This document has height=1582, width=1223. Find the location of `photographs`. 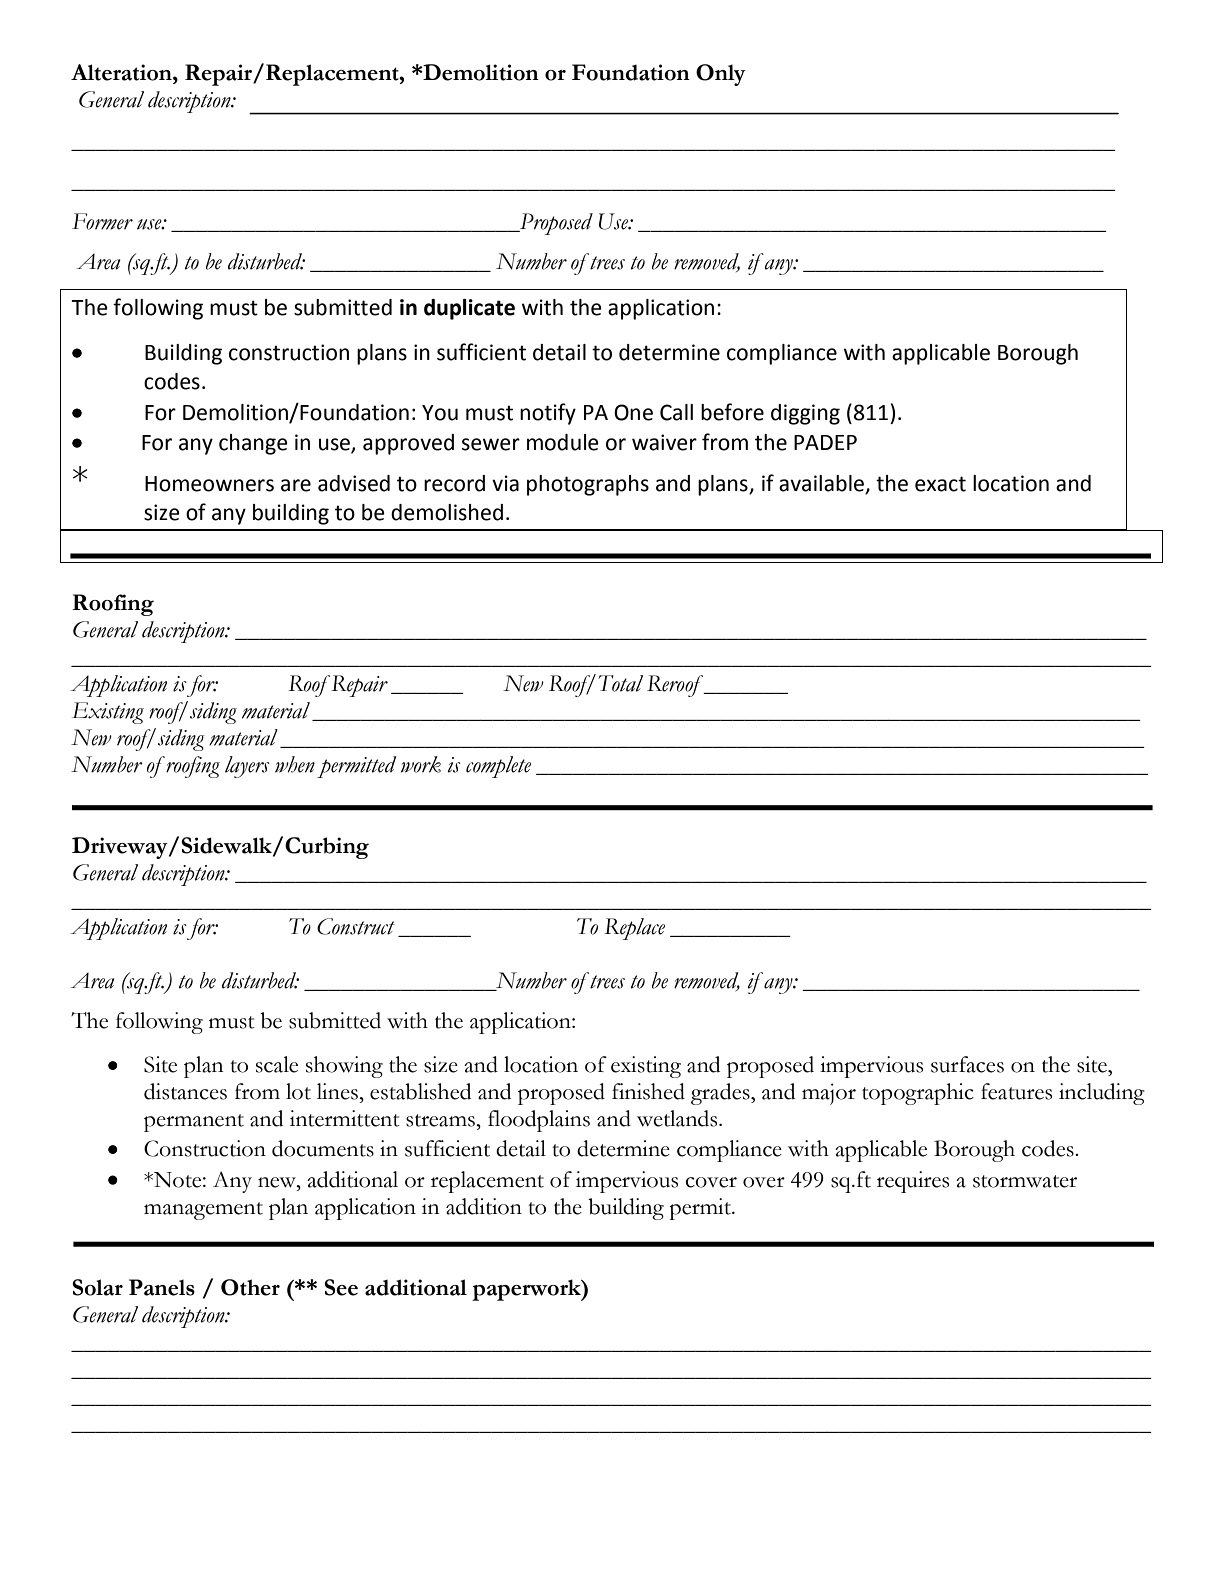

photographs is located at coordinates (588, 485).
